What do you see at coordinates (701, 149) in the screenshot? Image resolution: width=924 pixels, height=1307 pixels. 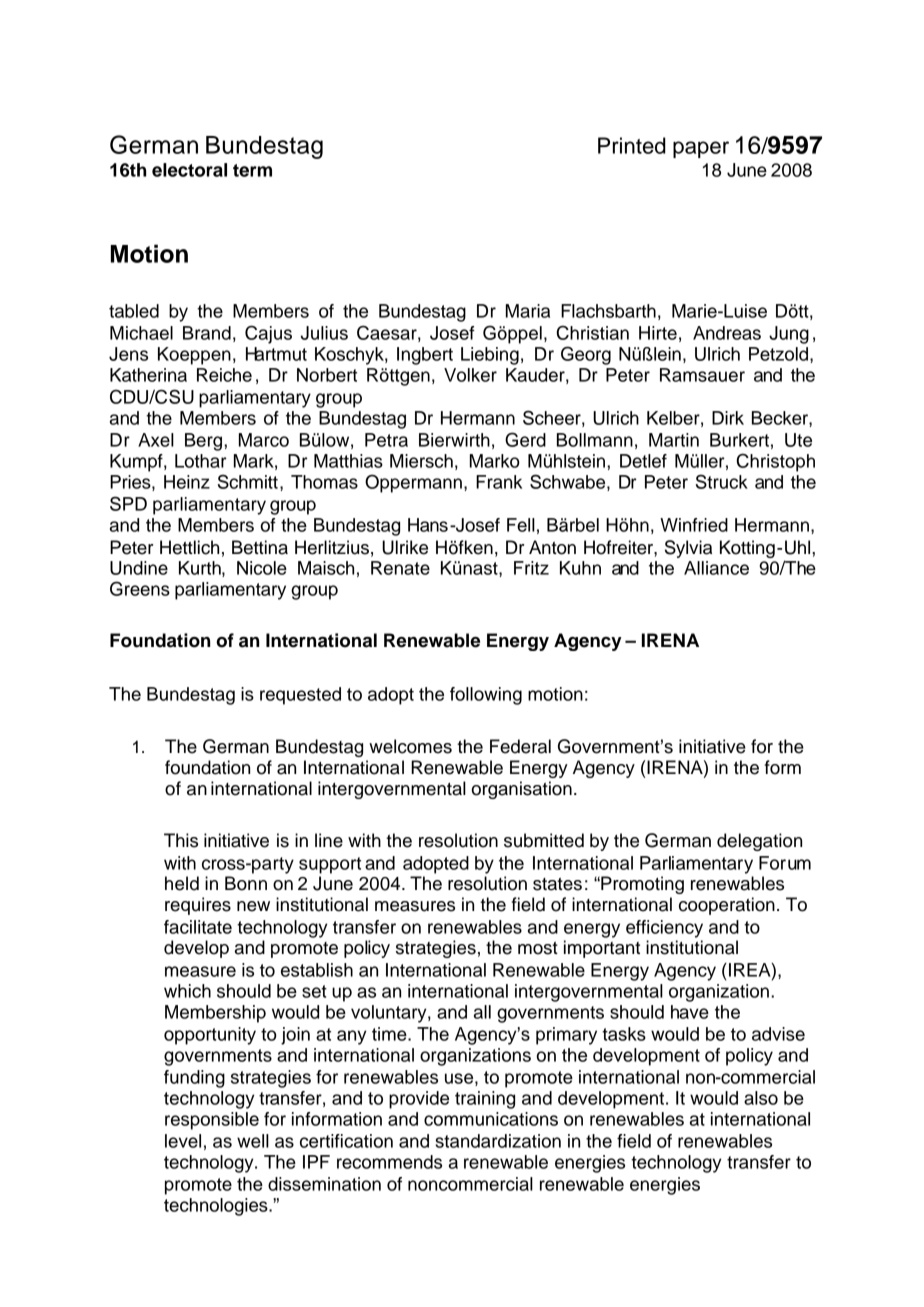 I see `paper` at bounding box center [701, 149].
